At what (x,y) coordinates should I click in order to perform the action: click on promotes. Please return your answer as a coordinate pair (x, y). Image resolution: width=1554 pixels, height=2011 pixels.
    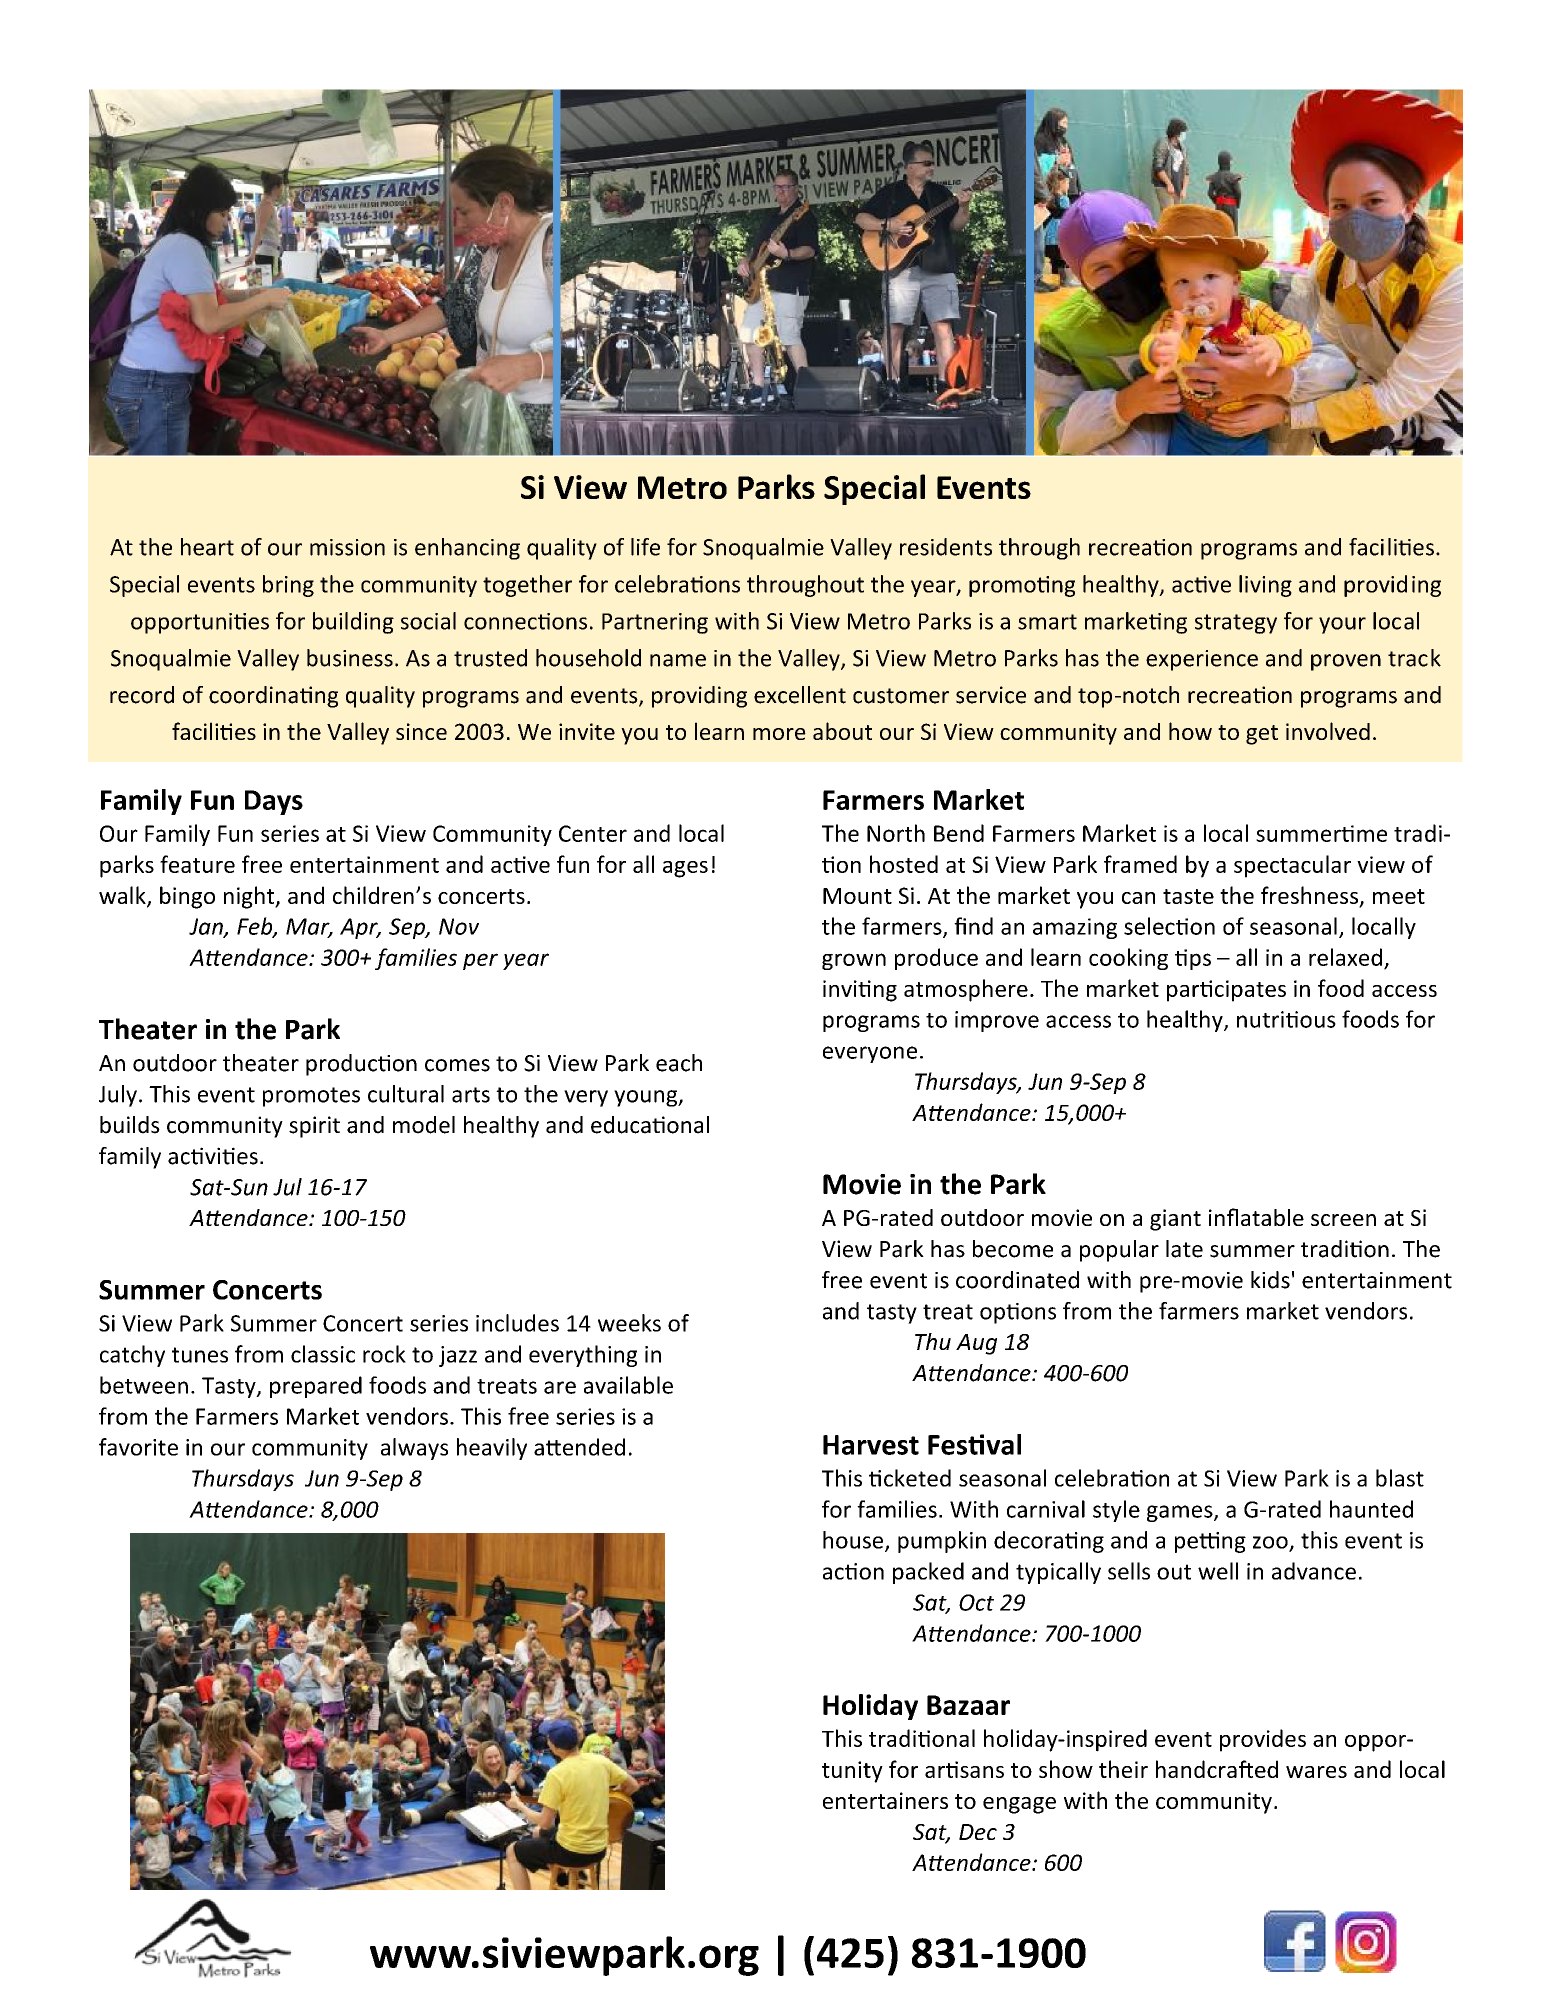
    Looking at the image, I should click on (311, 1097).
